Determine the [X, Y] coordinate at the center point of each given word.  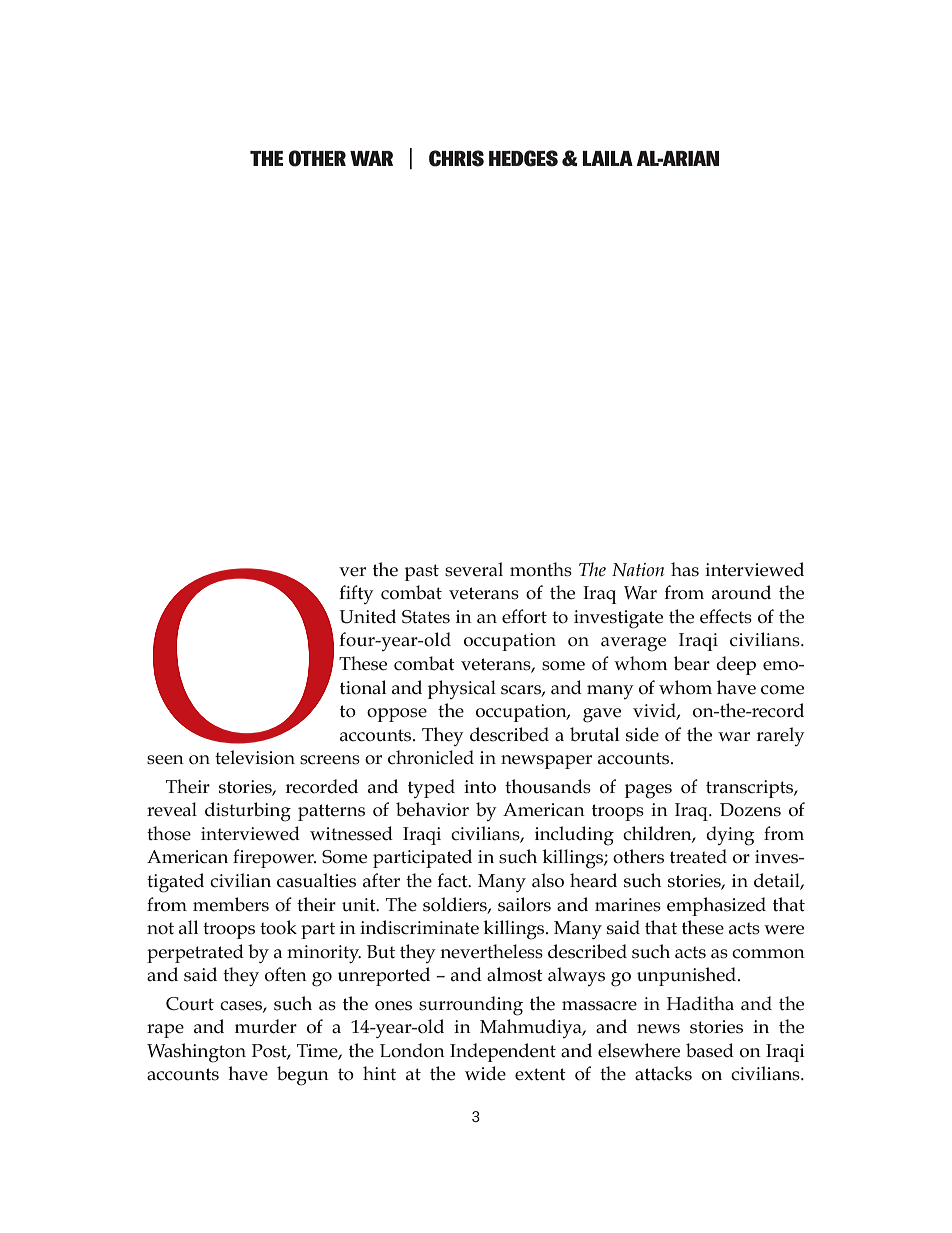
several [474, 569]
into [480, 786]
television [255, 757]
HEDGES [523, 158]
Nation [638, 569]
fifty [356, 594]
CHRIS [456, 158]
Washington [196, 1053]
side [642, 734]
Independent [503, 1052]
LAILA [607, 158]
